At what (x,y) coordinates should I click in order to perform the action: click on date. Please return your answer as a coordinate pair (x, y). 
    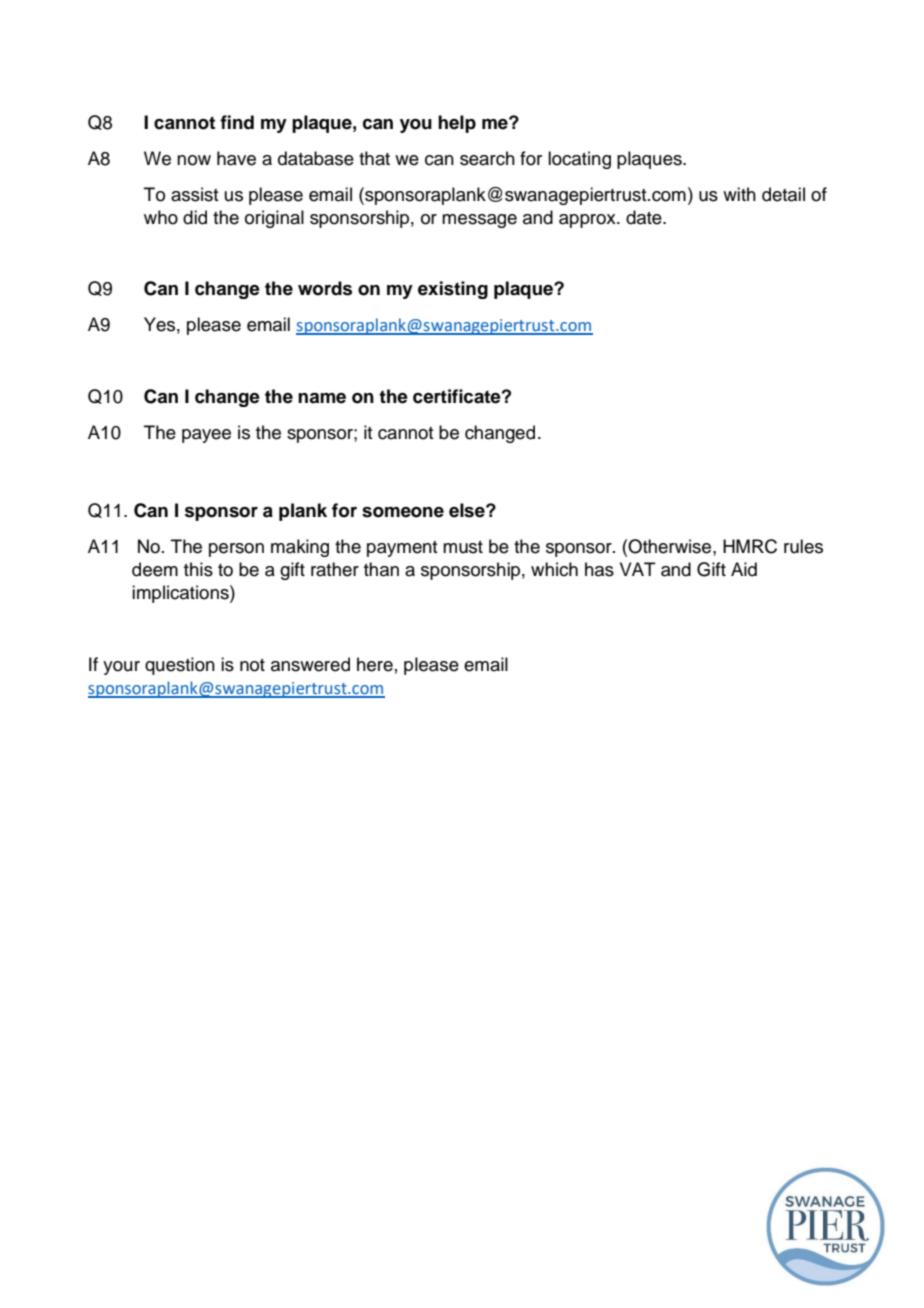
    Looking at the image, I should click on (645, 217).
